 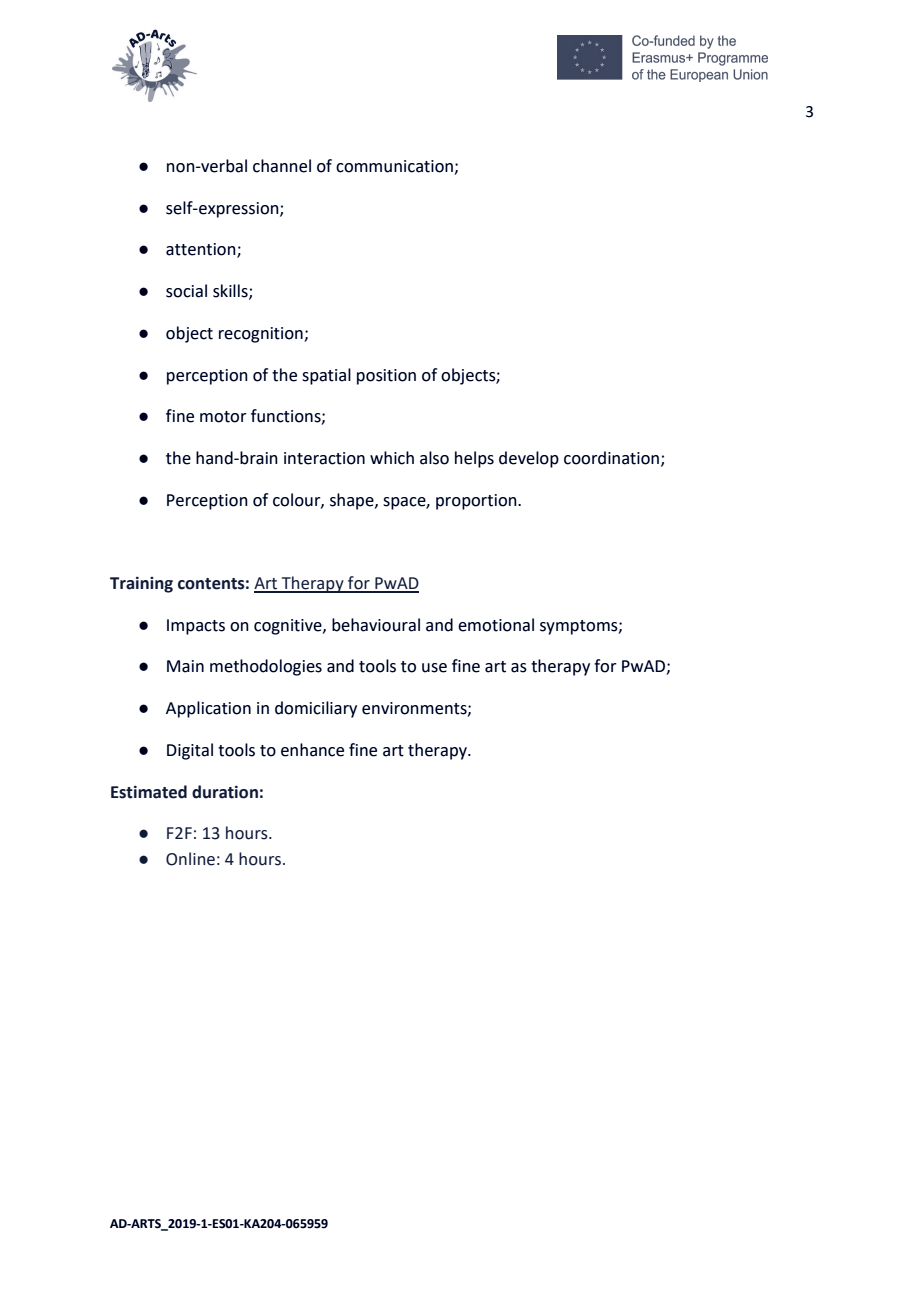 What do you see at coordinates (477, 502) in the document?
I see `proportion` at bounding box center [477, 502].
